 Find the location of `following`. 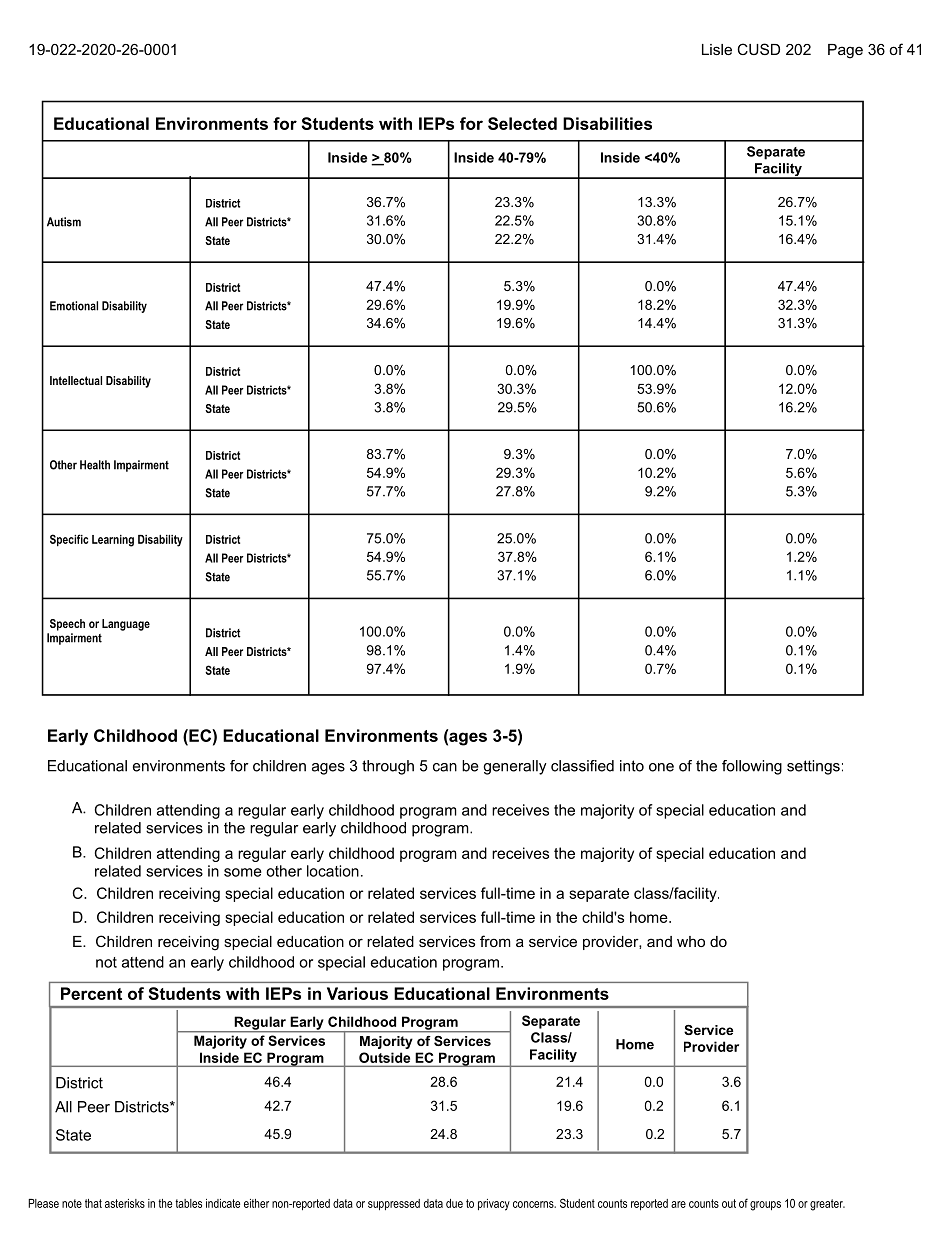

following is located at coordinates (752, 767).
